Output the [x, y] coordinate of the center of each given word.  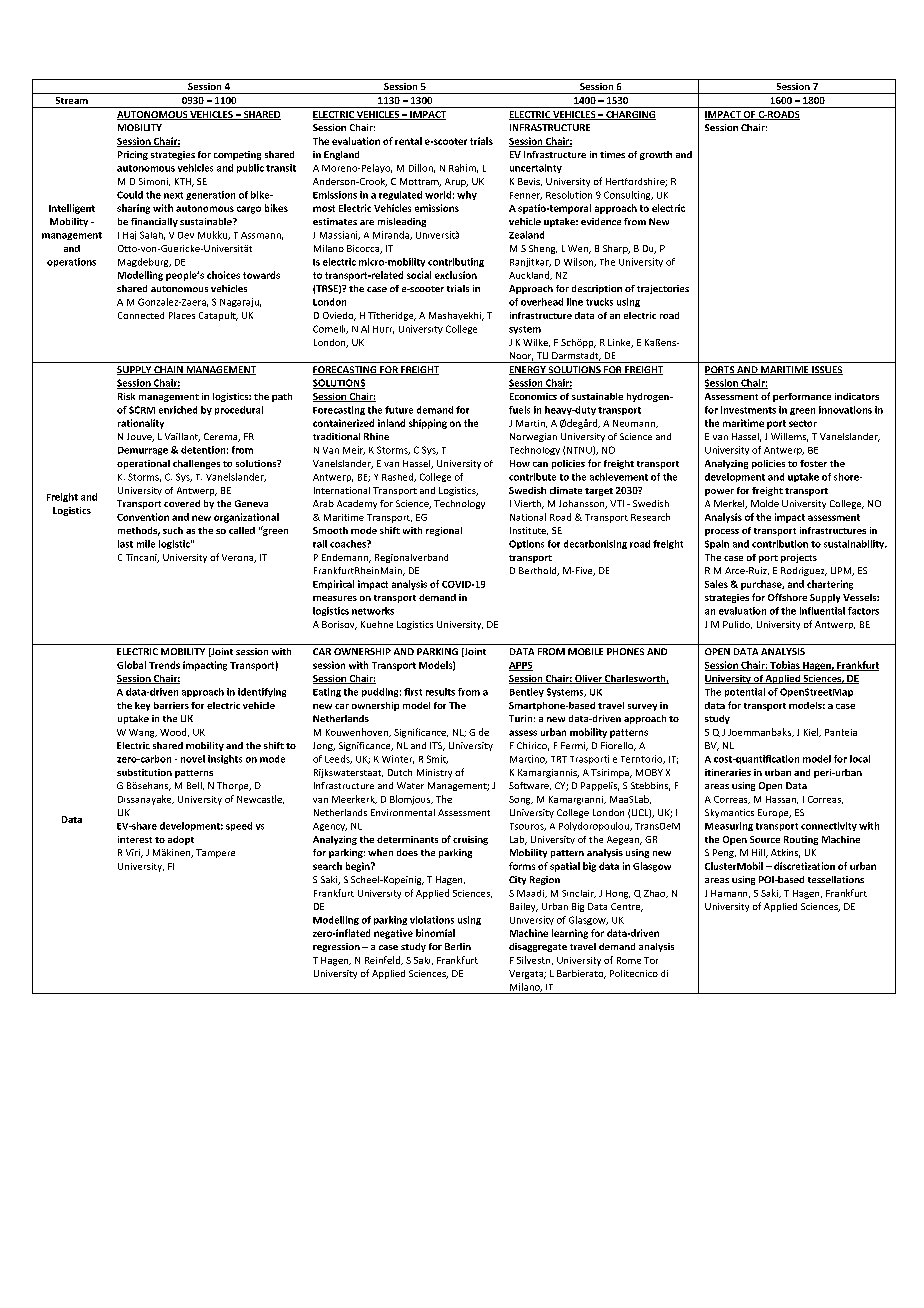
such [173, 530]
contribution [780, 544]
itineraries [728, 772]
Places [182, 315]
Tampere [215, 853]
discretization [804, 866]
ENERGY [528, 370]
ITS [437, 746]
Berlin [458, 946]
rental [408, 141]
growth [656, 155]
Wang [143, 733]
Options [526, 544]
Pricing [133, 155]
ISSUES [826, 370]
